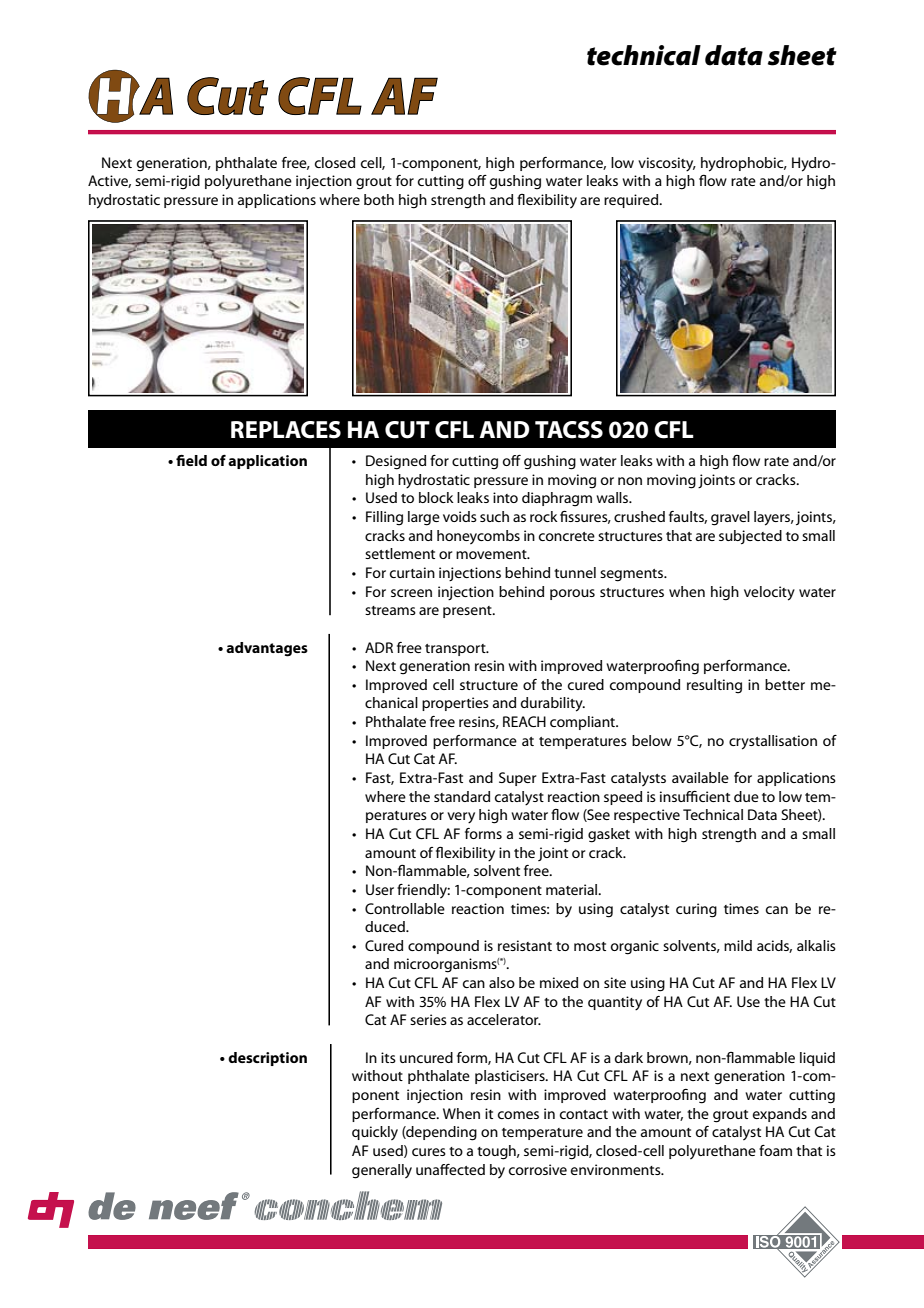 The height and width of the screenshot is (1308, 924). Describe the element at coordinates (769, 593) in the screenshot. I see `velocity` at that location.
